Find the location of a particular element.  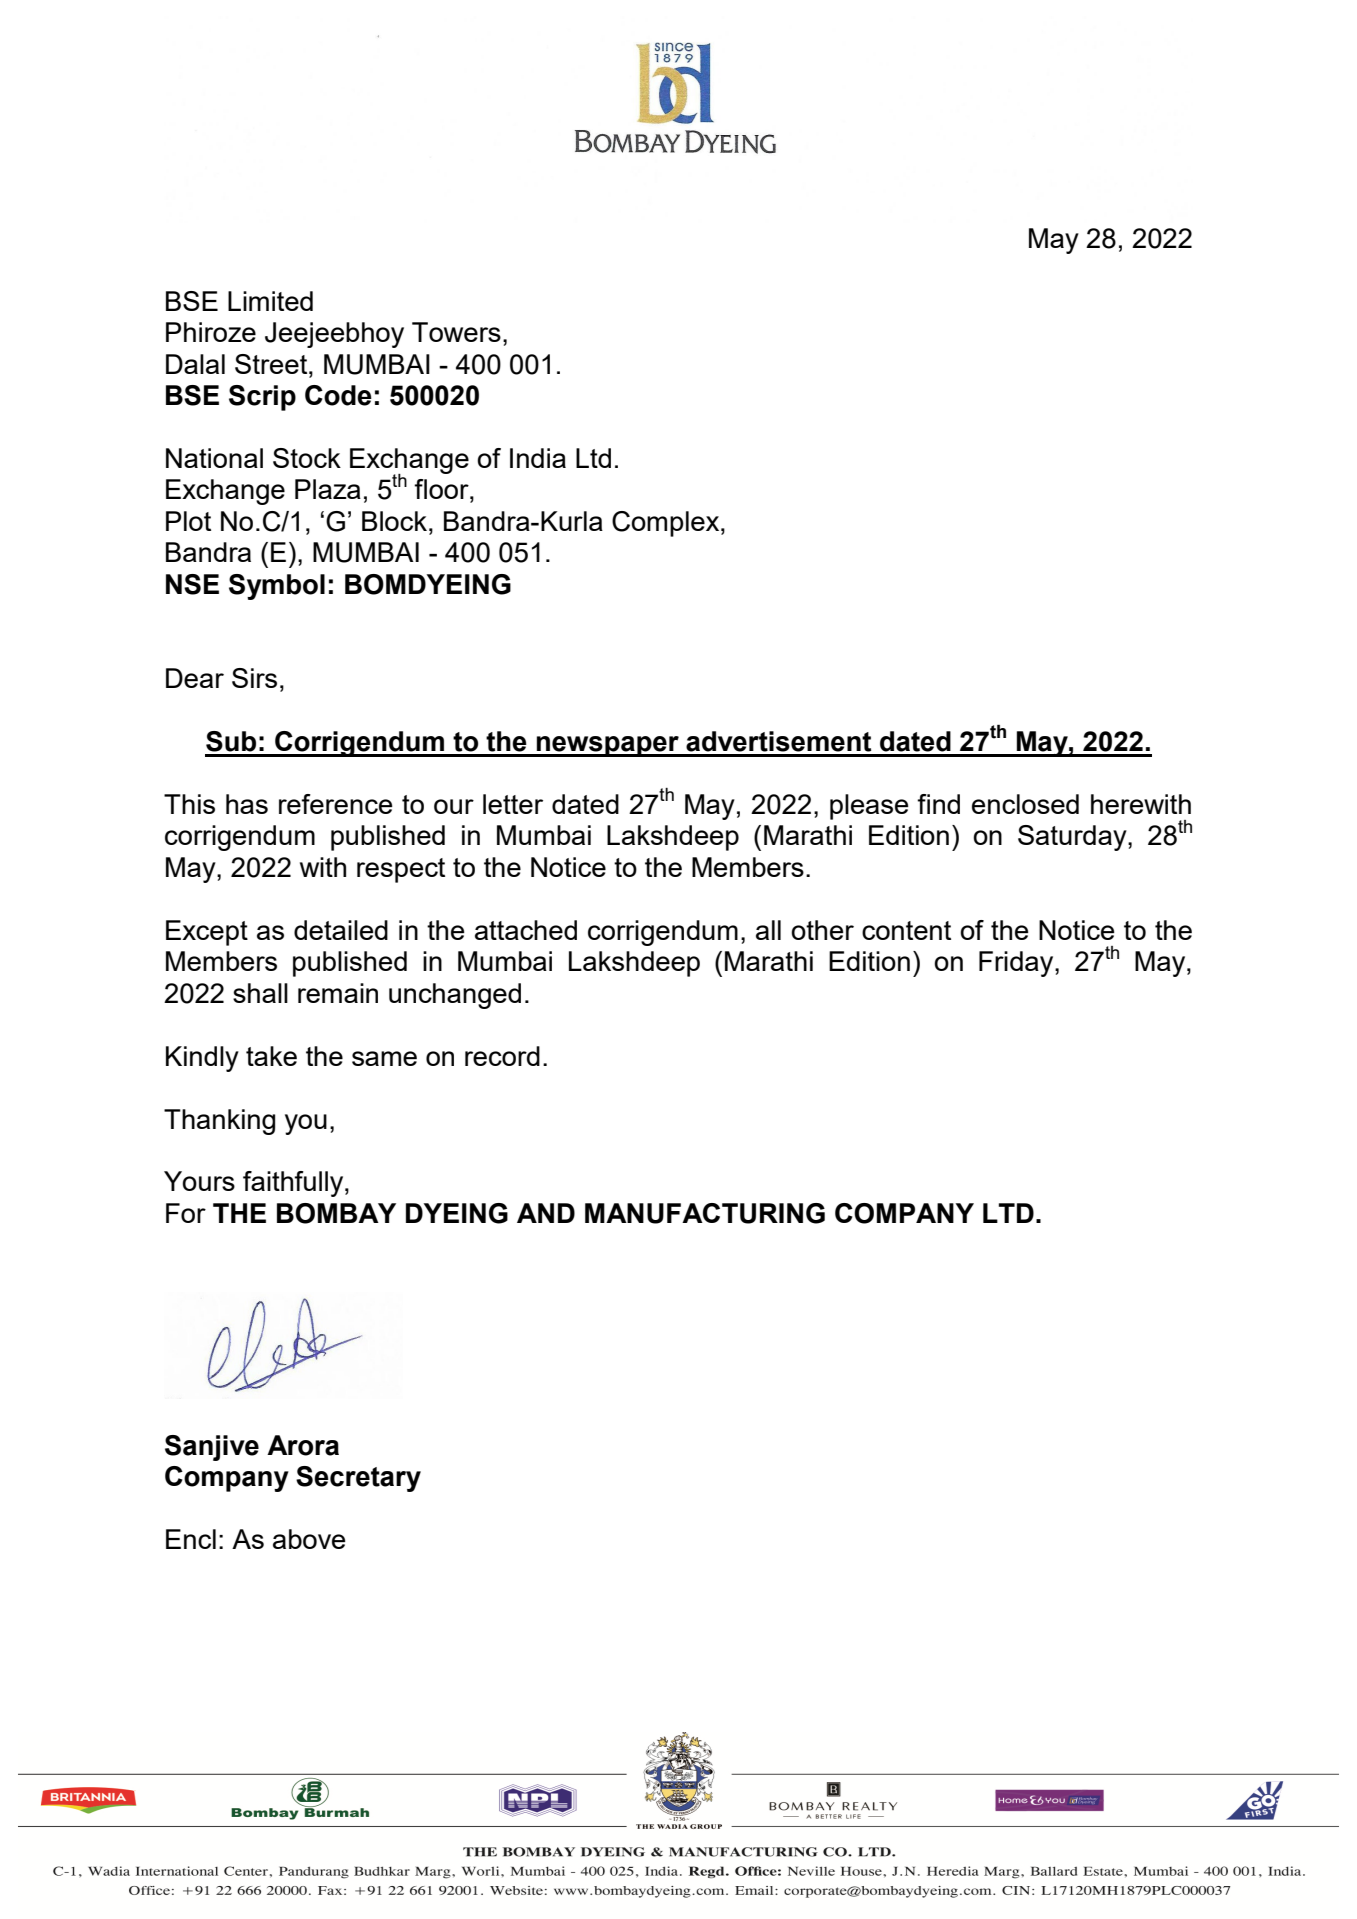

Street is located at coordinates (272, 364).
